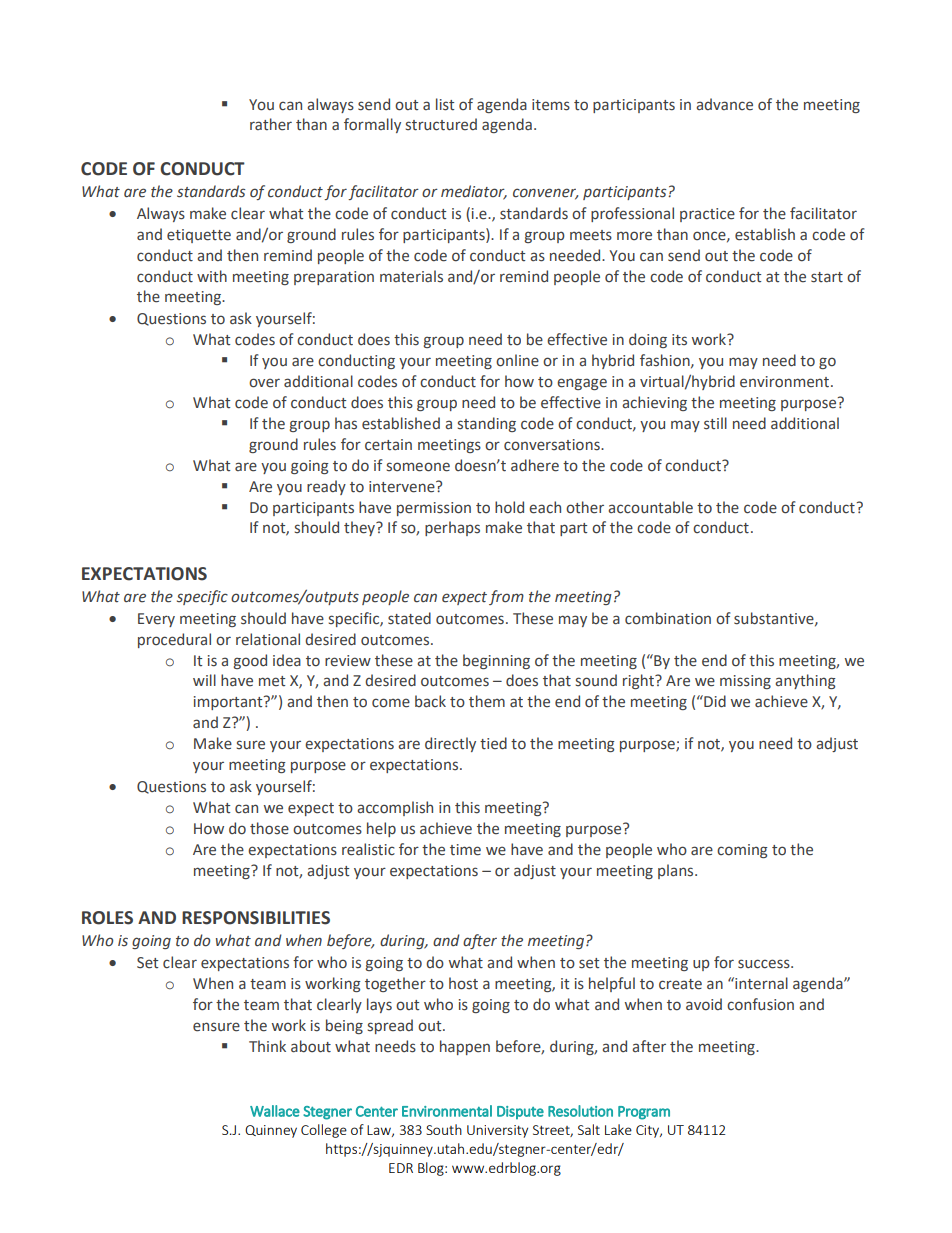 The image size is (952, 1233). Describe the element at coordinates (264, 383) in the screenshot. I see `over` at that location.
